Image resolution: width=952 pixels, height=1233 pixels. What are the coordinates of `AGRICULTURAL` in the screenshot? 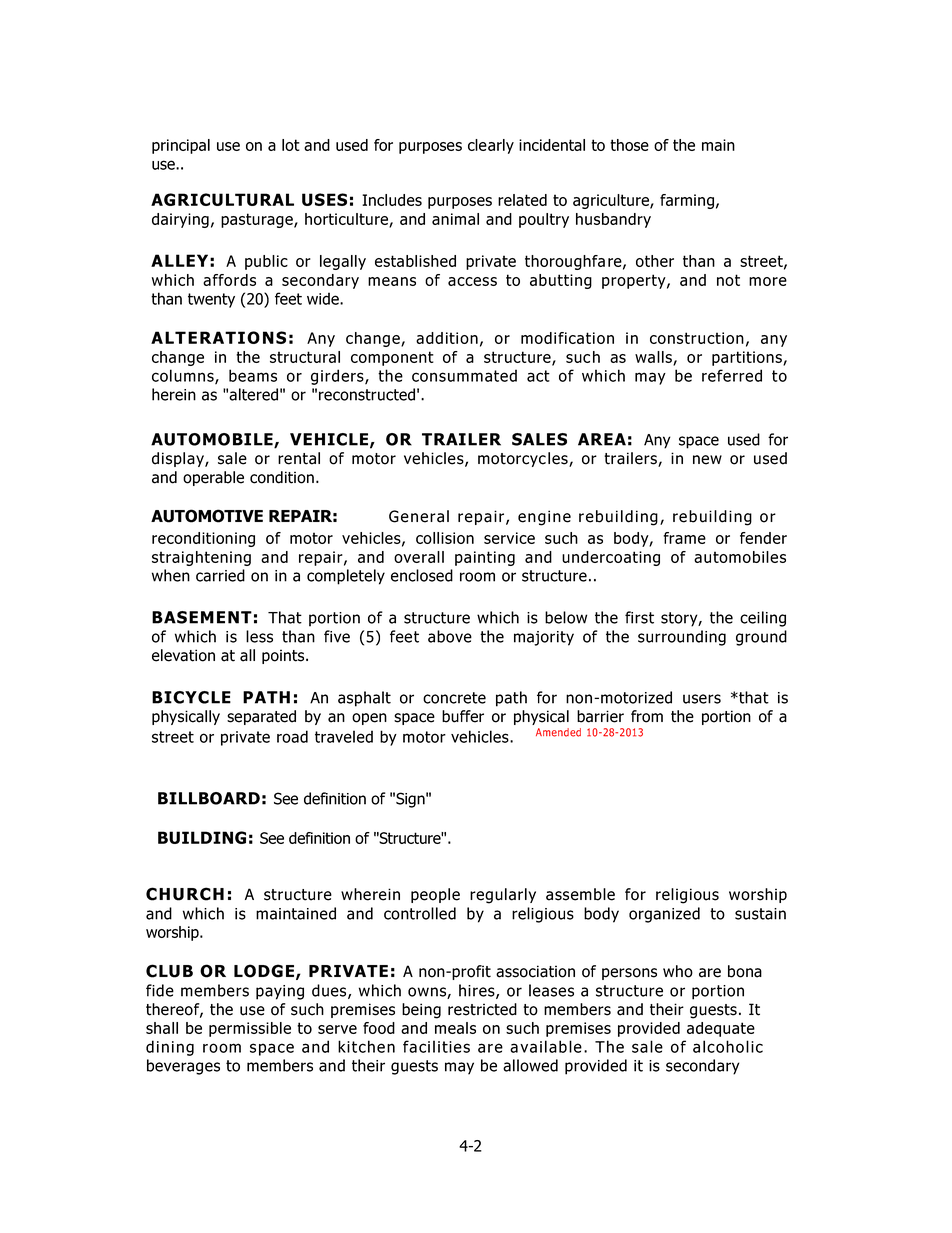 It's located at (222, 199).
